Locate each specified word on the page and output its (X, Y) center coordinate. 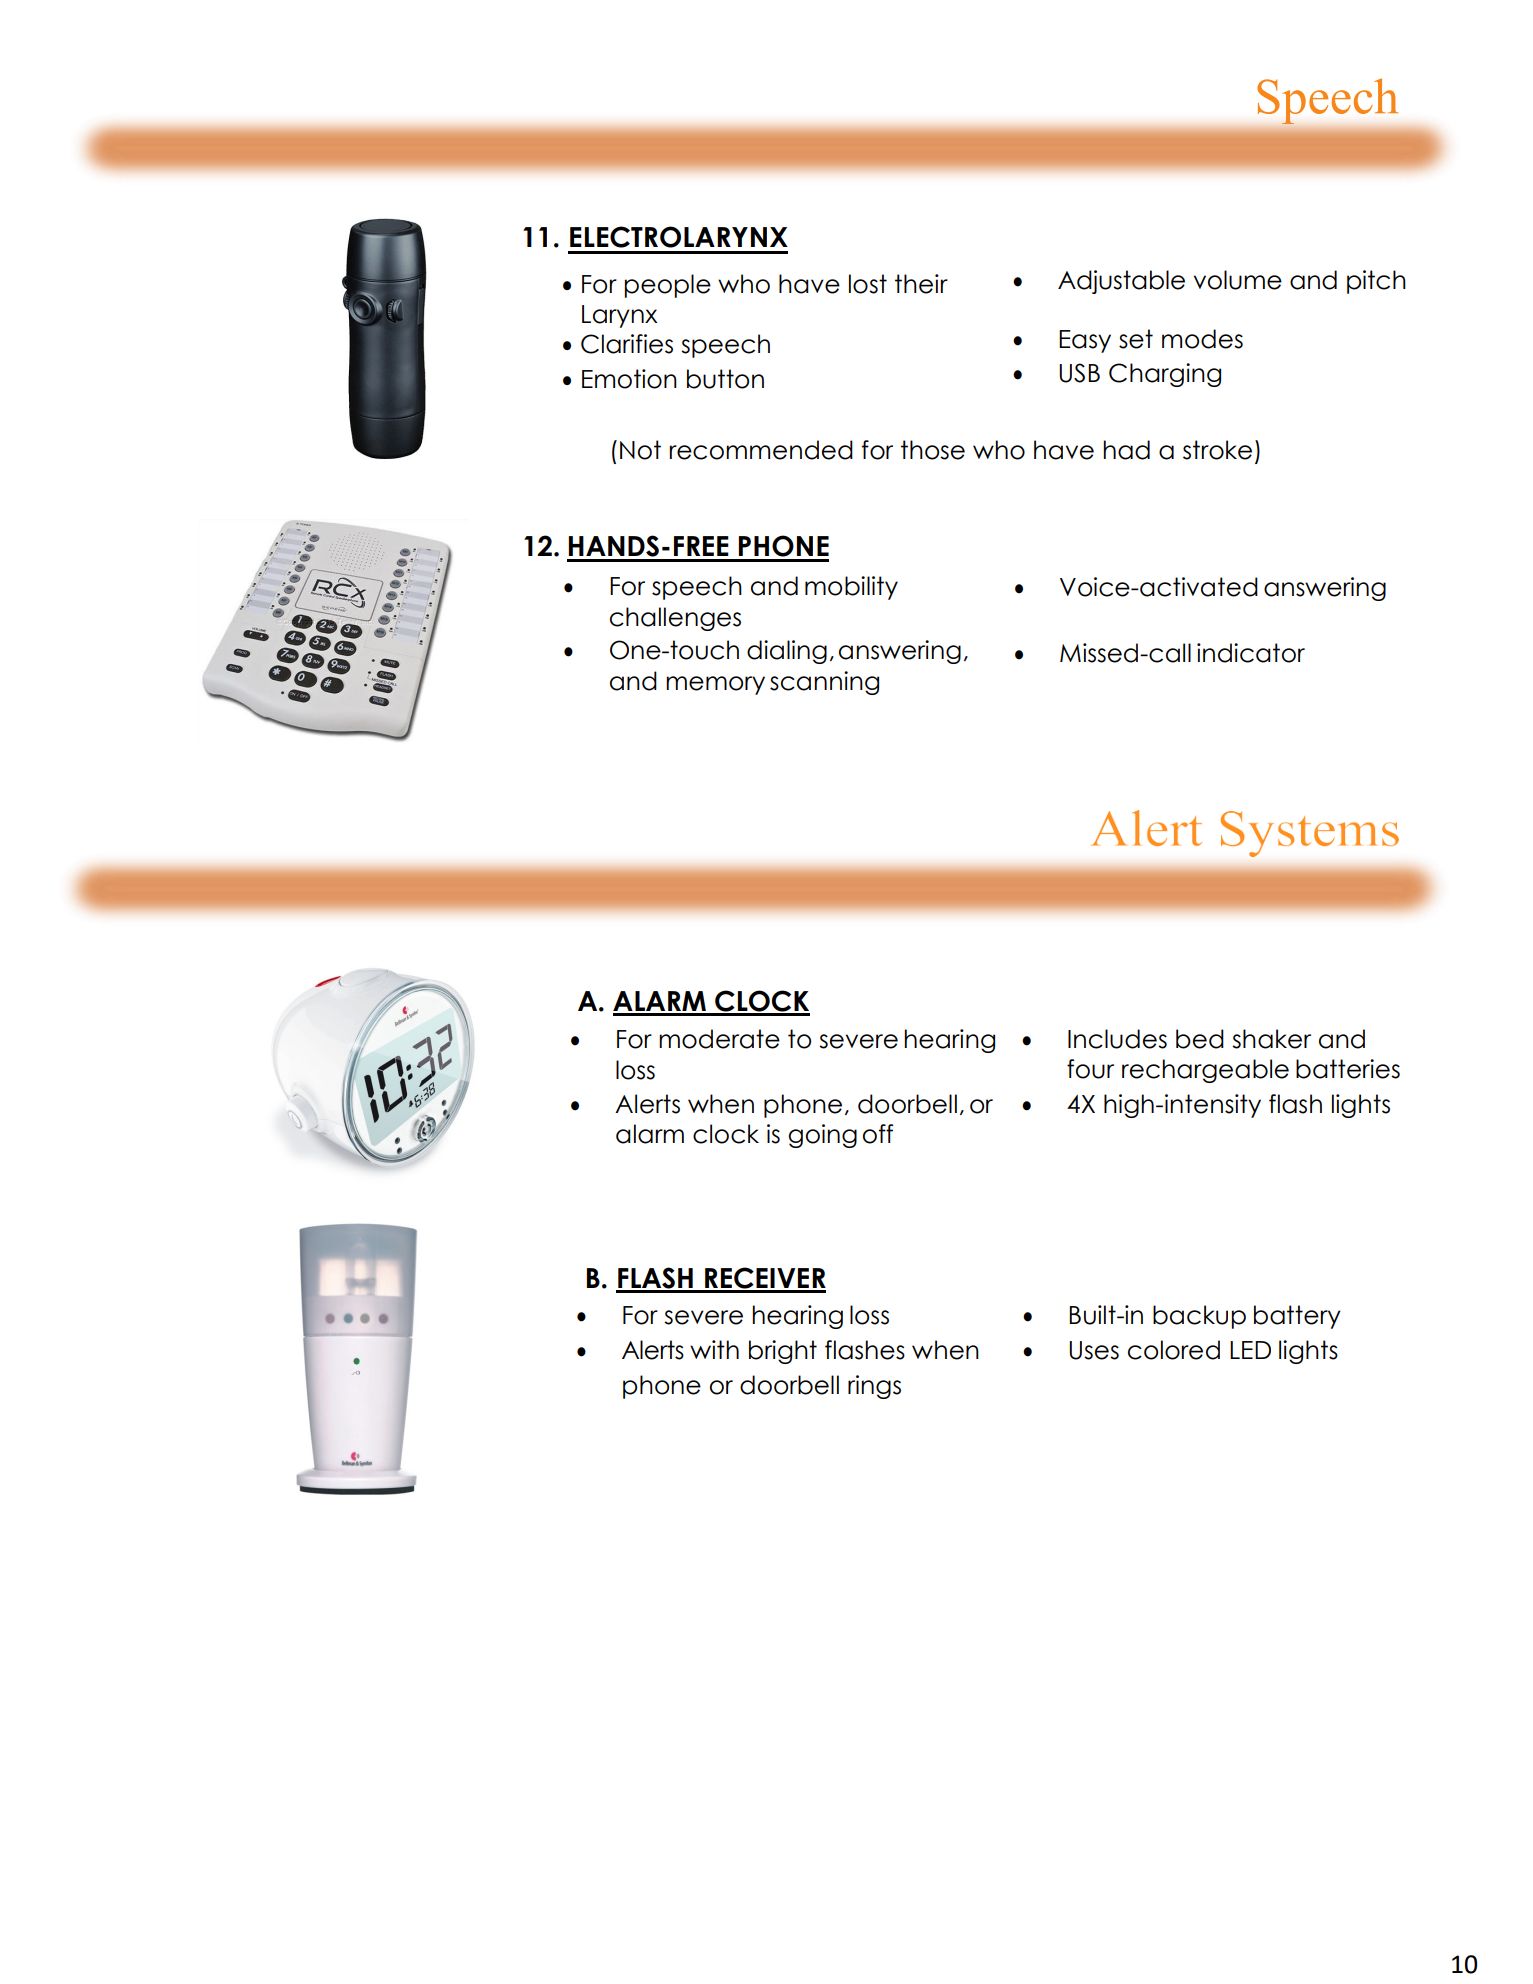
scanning (824, 683)
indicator (1251, 653)
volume (1238, 280)
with (714, 1349)
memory (715, 685)
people (667, 286)
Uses (1094, 1350)
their (921, 284)
